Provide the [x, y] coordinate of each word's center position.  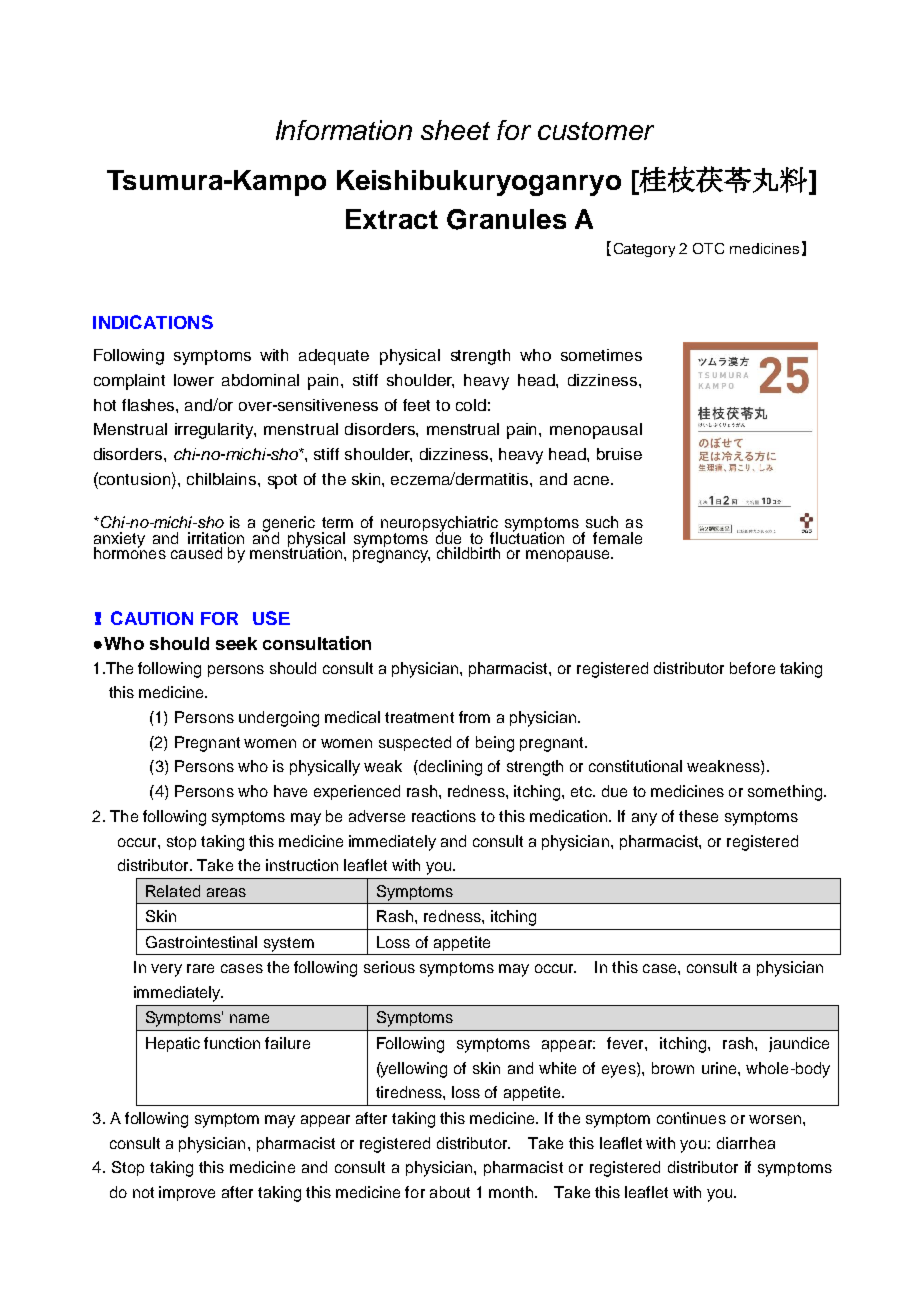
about [450, 1192]
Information [344, 130]
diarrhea [746, 1143]
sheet [455, 130]
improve [187, 1193]
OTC [708, 248]
